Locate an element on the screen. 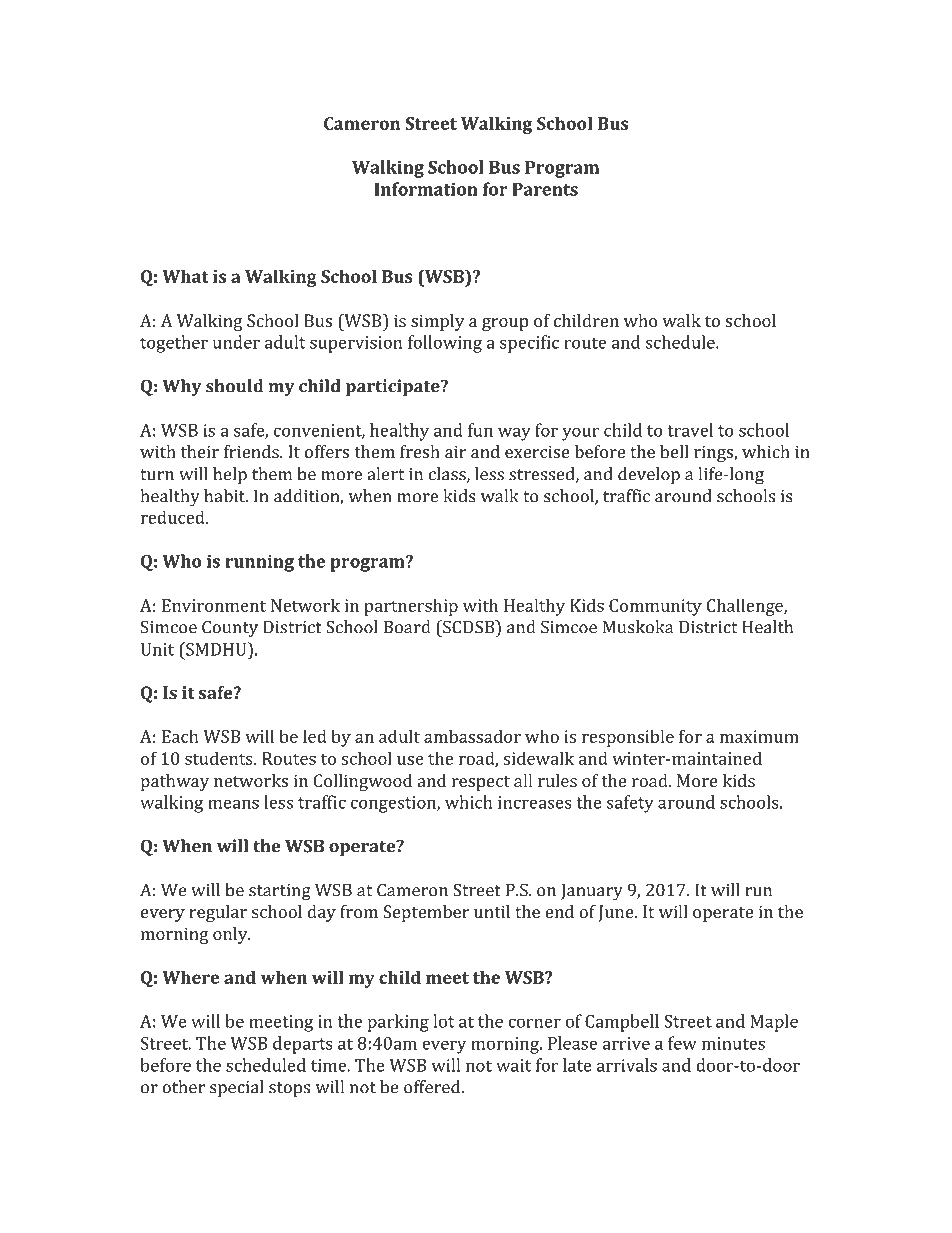  ambassador is located at coordinates (472, 736).
